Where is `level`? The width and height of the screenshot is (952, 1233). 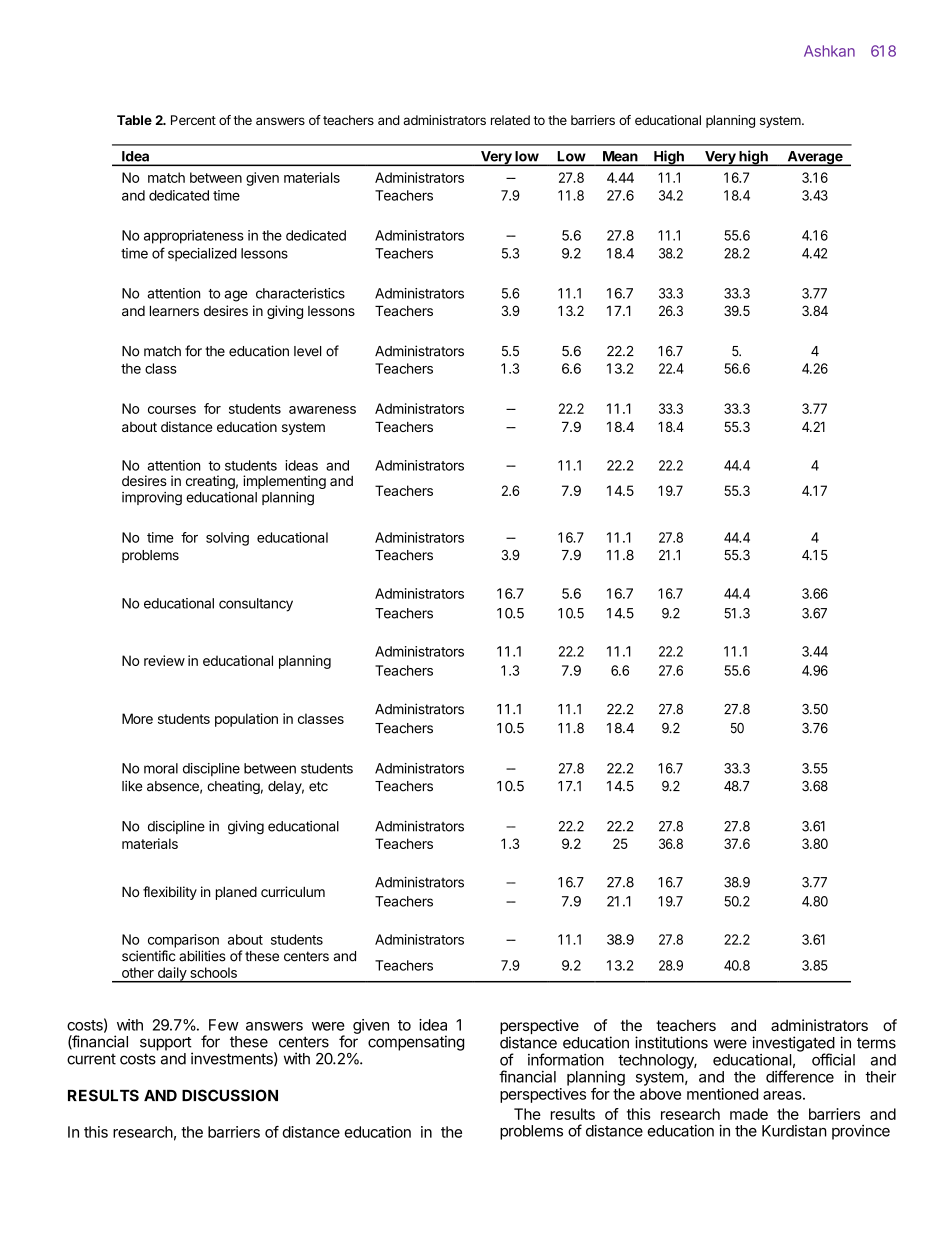
level is located at coordinates (307, 351).
